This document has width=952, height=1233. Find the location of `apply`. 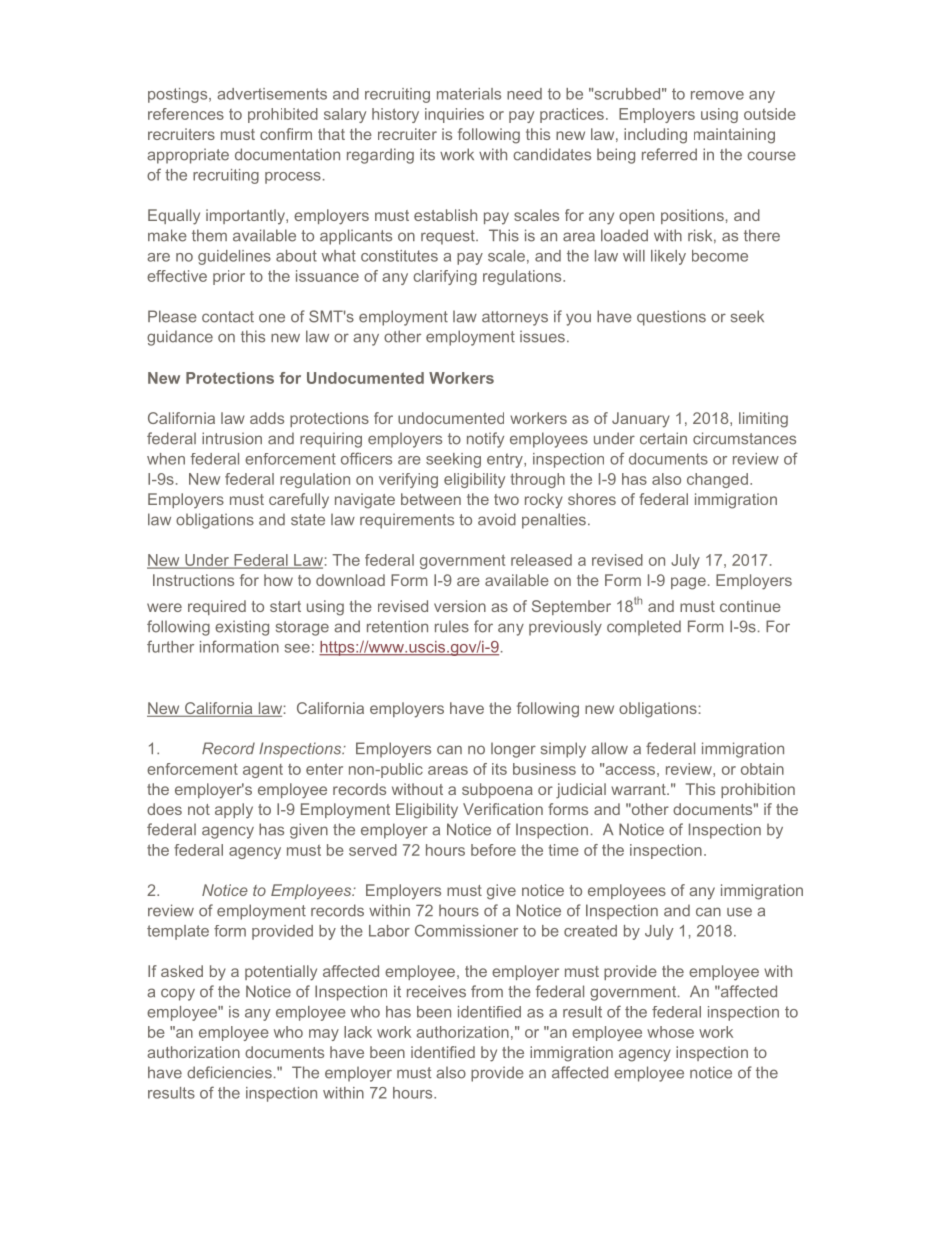

apply is located at coordinates (234, 811).
